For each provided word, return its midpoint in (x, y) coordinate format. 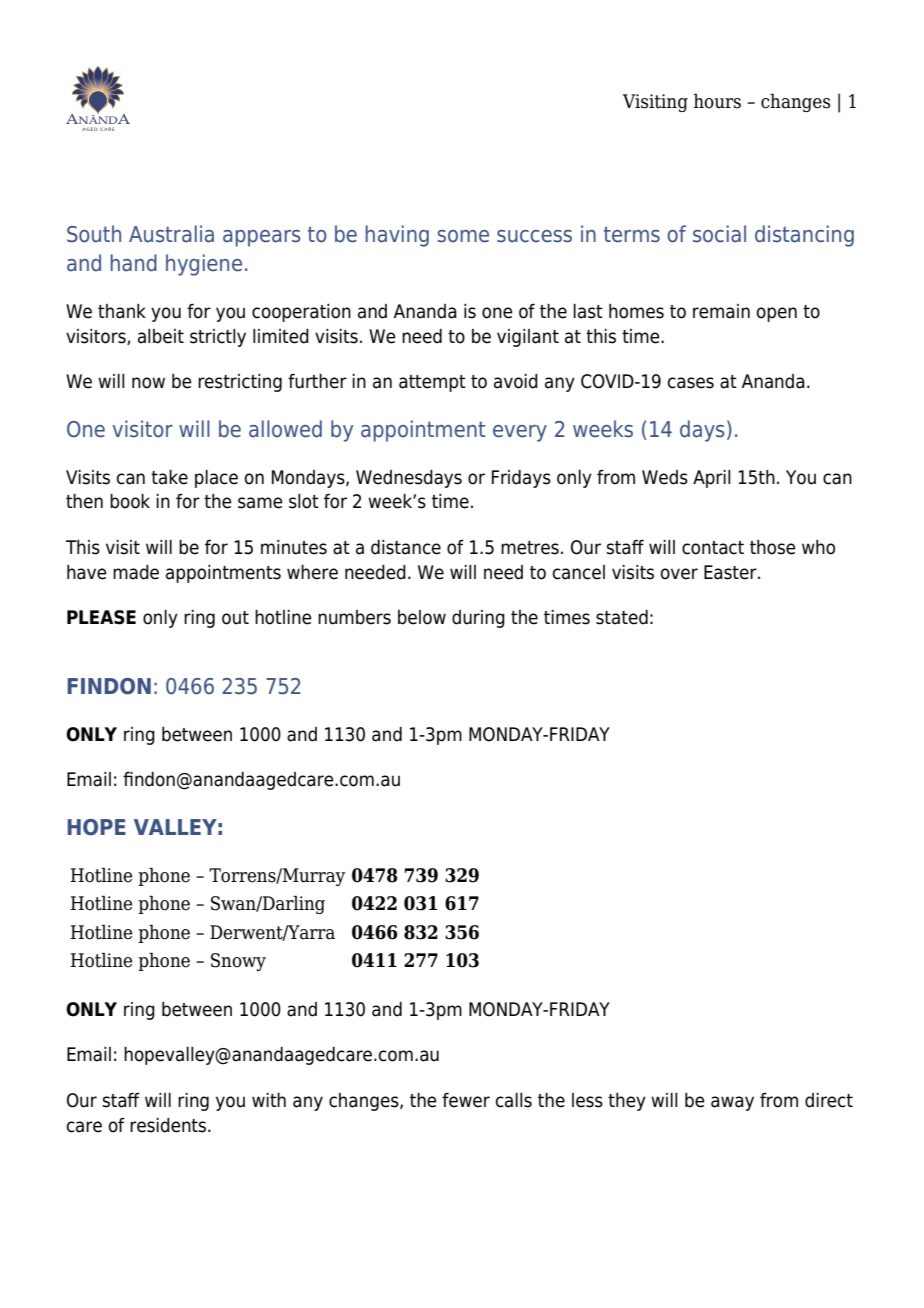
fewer (466, 1100)
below (422, 617)
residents (169, 1125)
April (712, 479)
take (169, 477)
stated (622, 617)
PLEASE (101, 617)
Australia (171, 234)
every (520, 433)
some (463, 236)
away (732, 1103)
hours (717, 101)
